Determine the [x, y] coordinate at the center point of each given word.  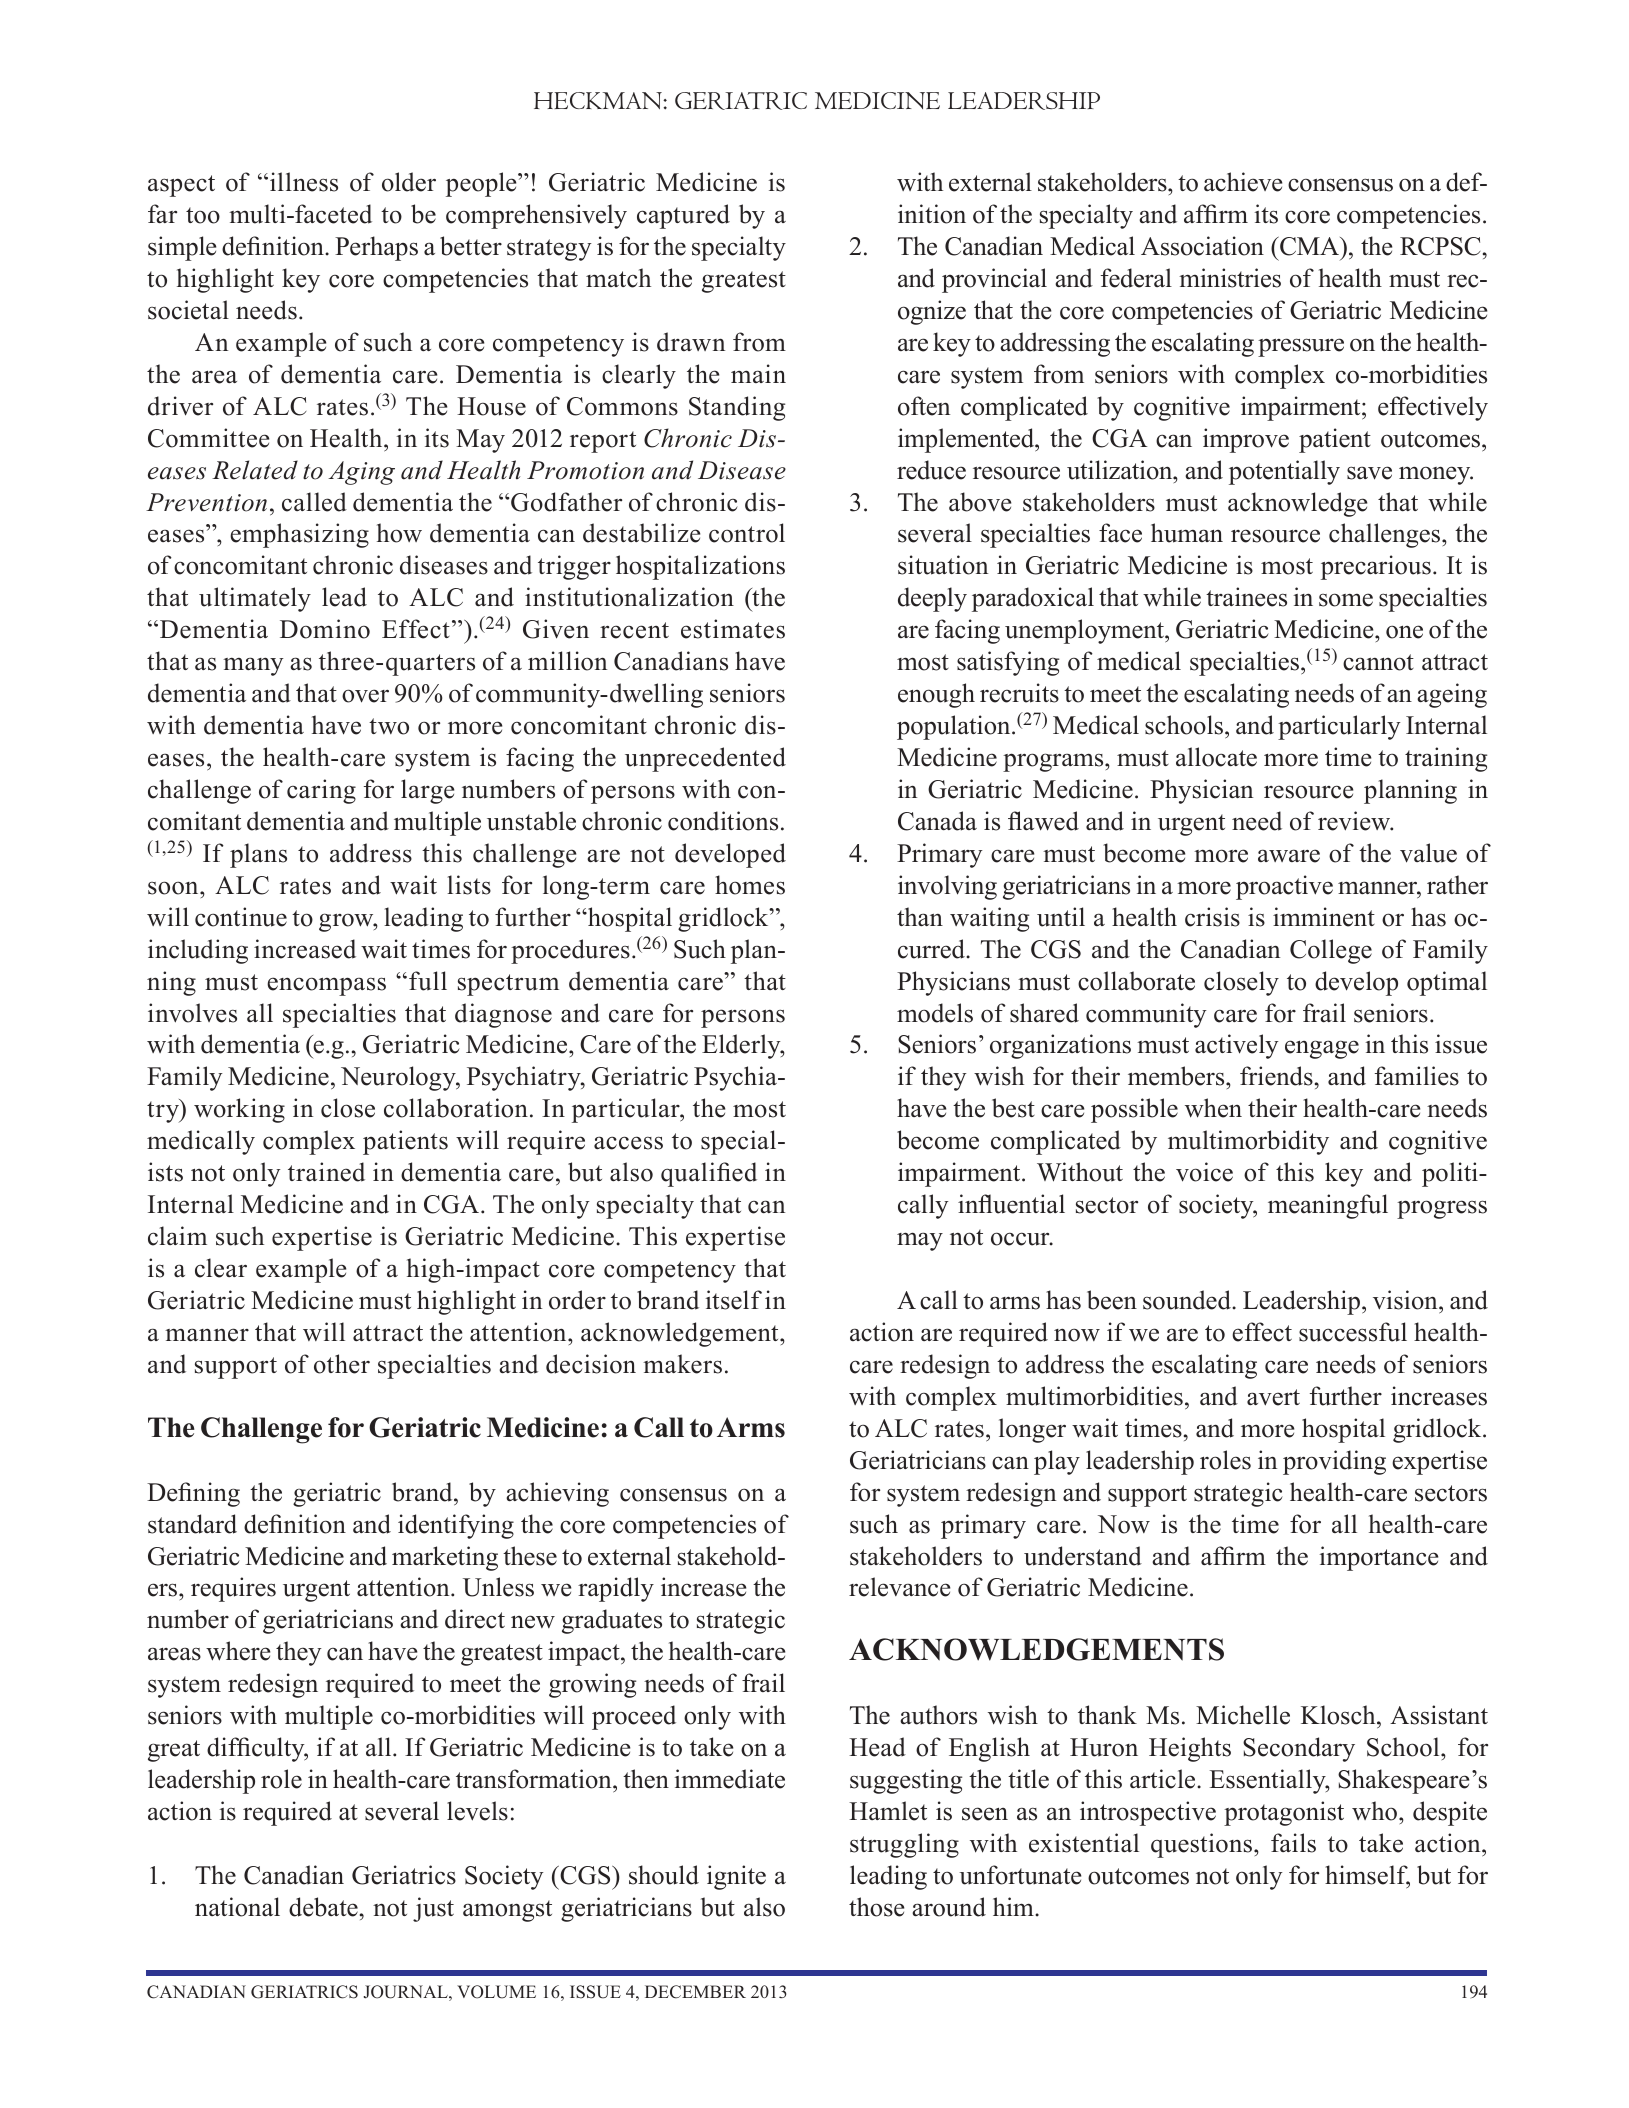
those [876, 1907]
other [342, 1364]
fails [1293, 1843]
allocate [1216, 757]
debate [323, 1907]
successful [1353, 1332]
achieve [1243, 182]
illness [304, 182]
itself [734, 1300]
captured [683, 216]
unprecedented [705, 759]
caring [321, 791]
